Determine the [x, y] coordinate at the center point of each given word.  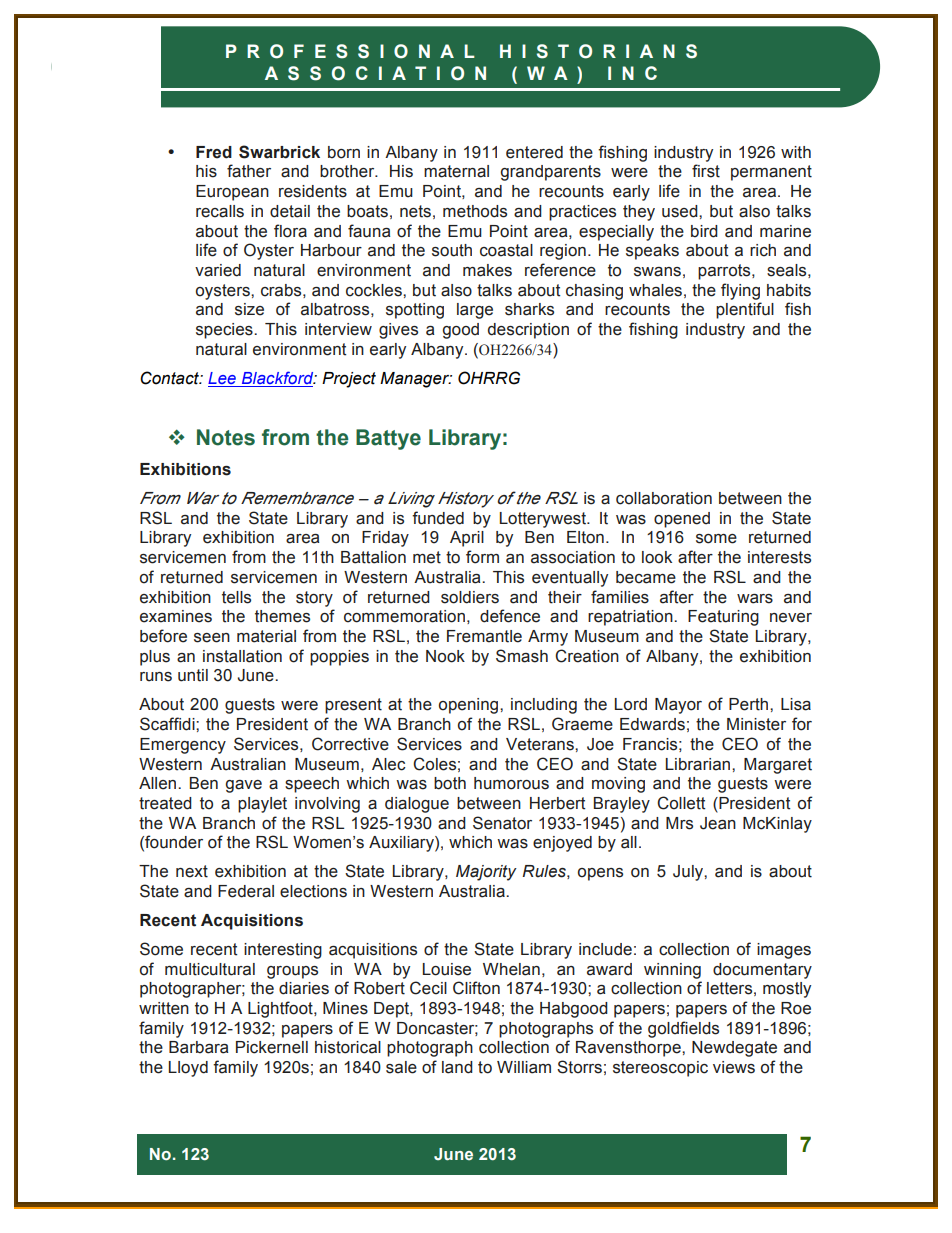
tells [236, 597]
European [232, 193]
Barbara [198, 1047]
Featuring [723, 618]
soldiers [470, 597]
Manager [416, 380]
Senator [502, 823]
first [706, 171]
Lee [223, 379]
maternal [456, 171]
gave [243, 786]
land [457, 1067]
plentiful [745, 310]
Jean [718, 823]
